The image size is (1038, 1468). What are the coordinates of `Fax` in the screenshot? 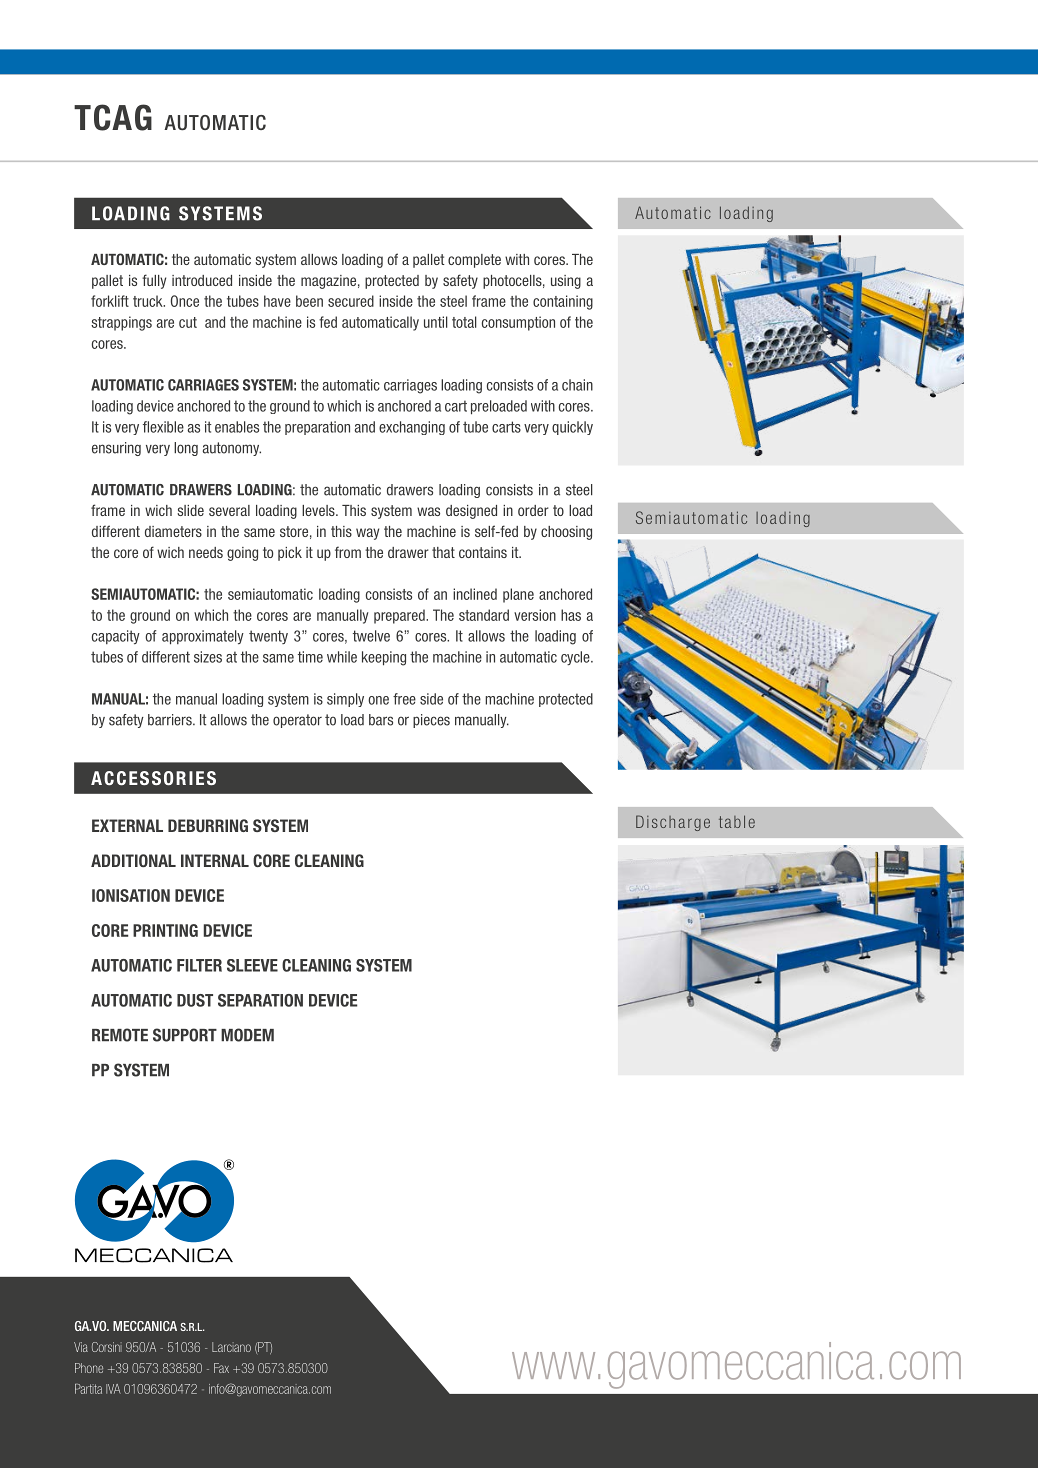 It's located at (221, 1368).
